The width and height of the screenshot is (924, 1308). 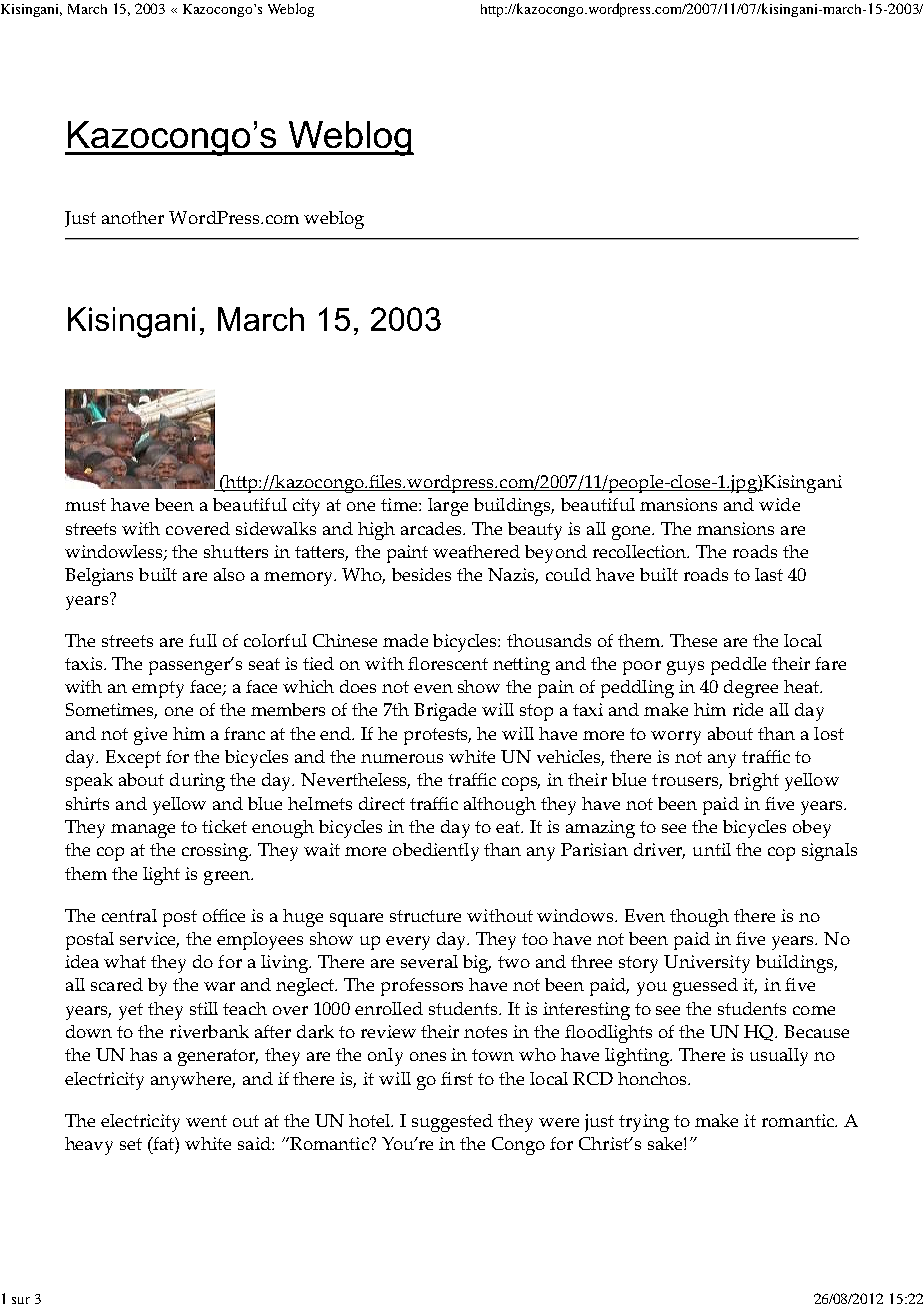 What do you see at coordinates (21, 1300) in the screenshot?
I see `sur` at bounding box center [21, 1300].
